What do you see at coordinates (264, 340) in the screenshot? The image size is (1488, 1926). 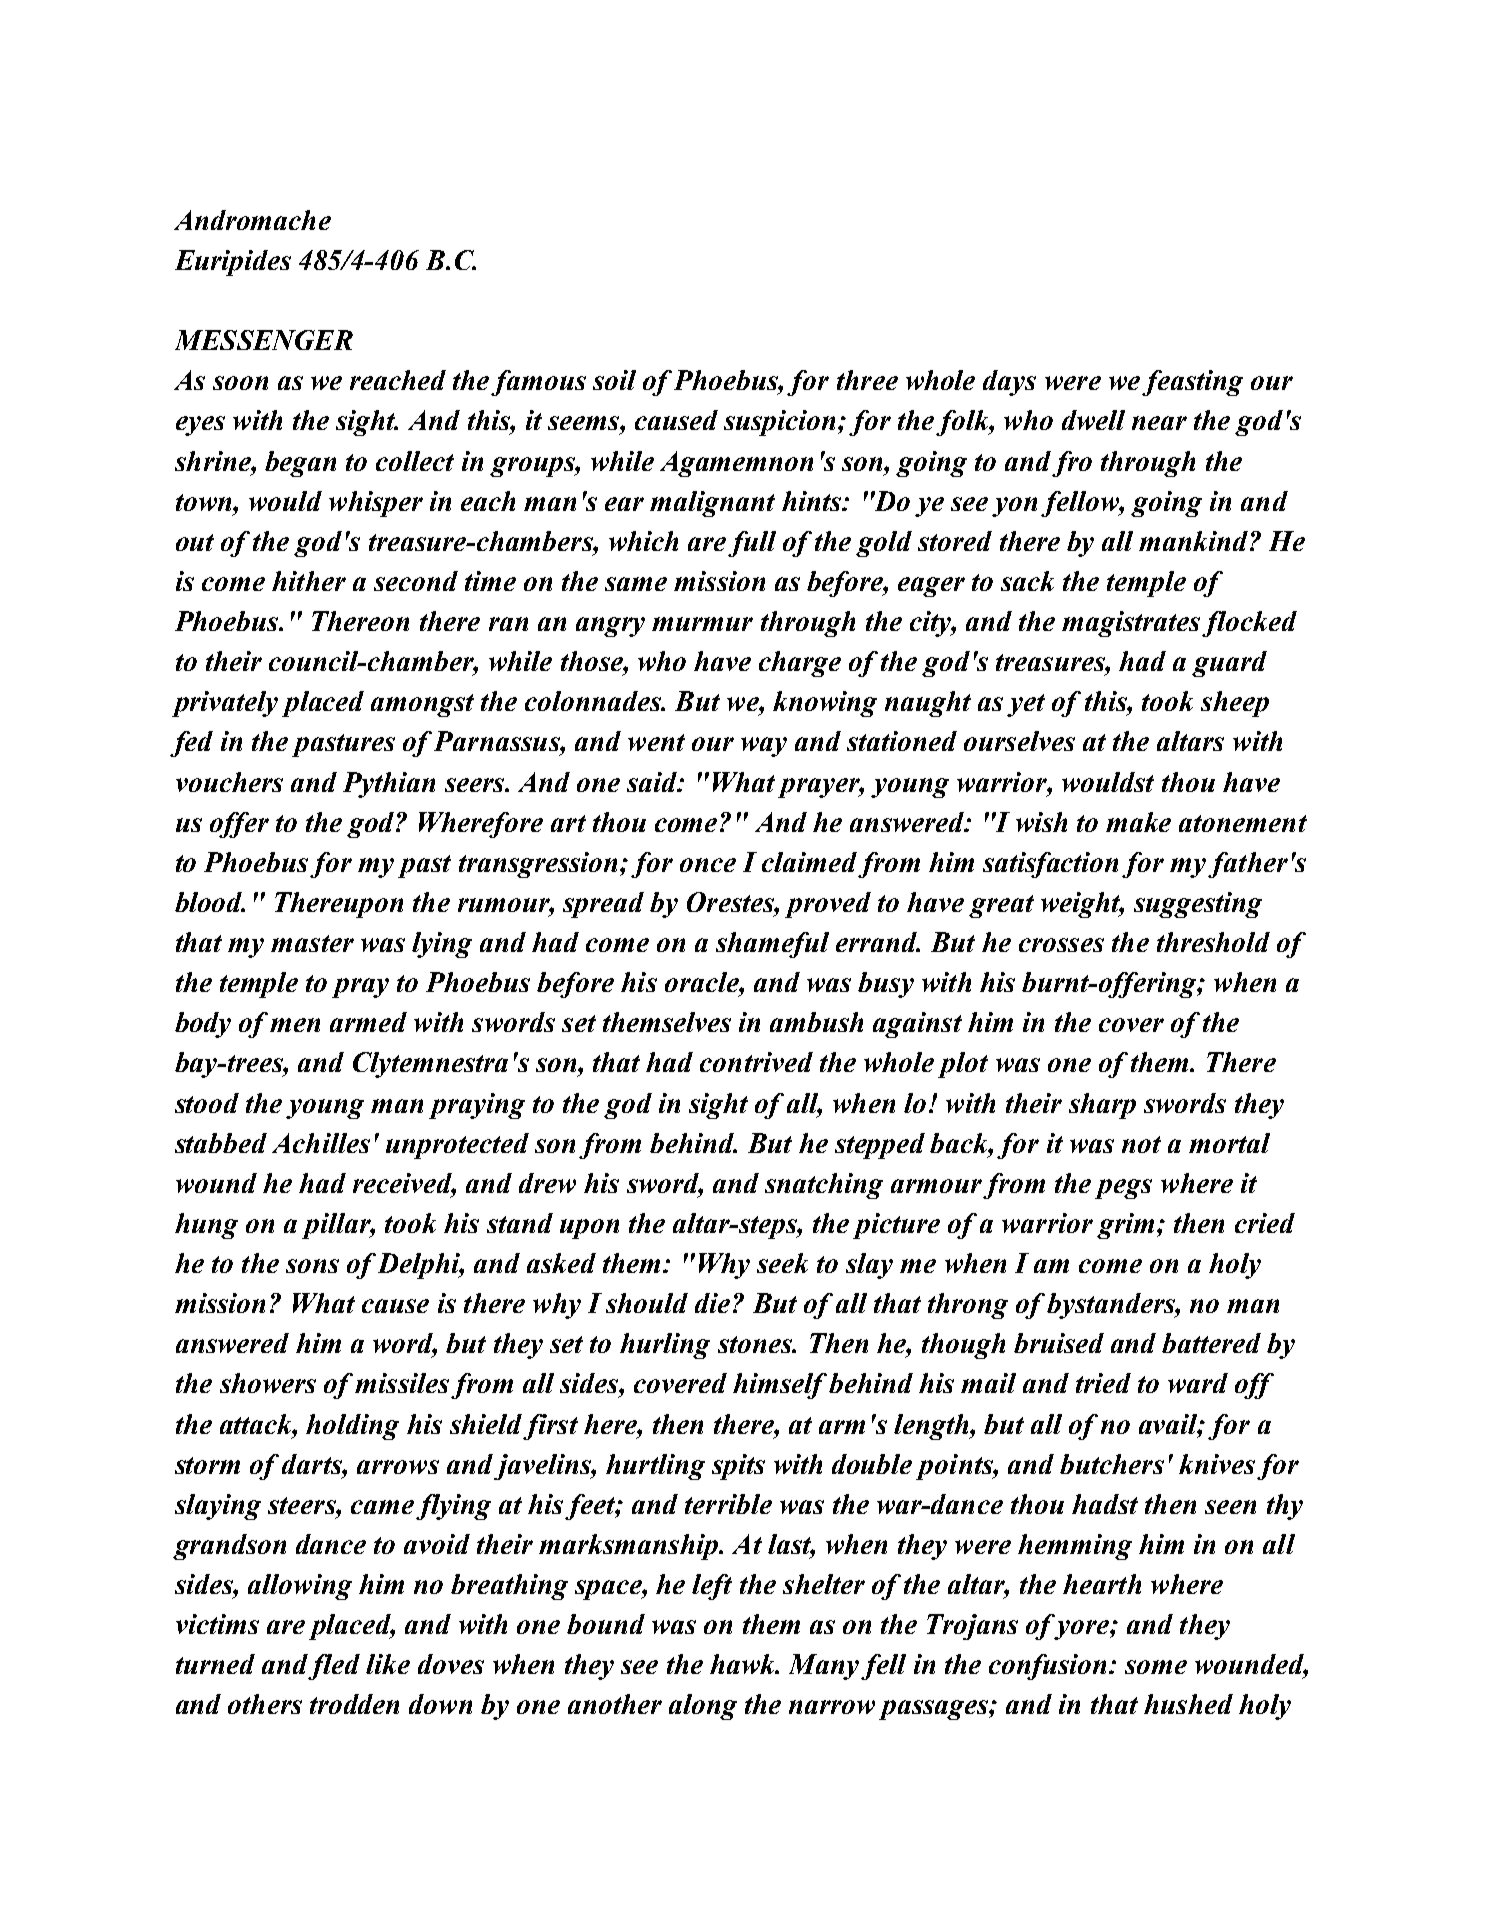 I see `MESSENGER` at bounding box center [264, 340].
